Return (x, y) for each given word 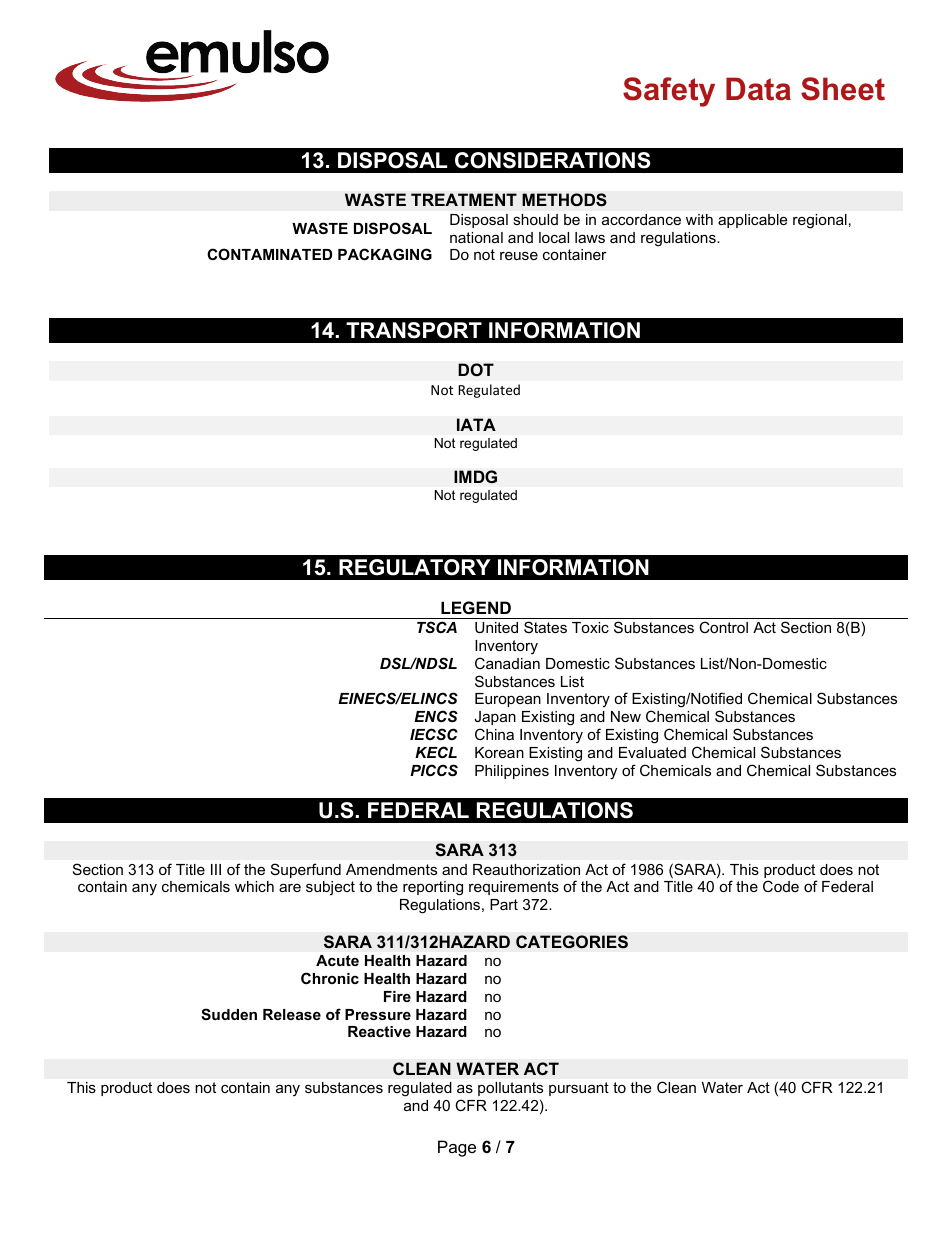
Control (723, 627)
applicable (752, 221)
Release (292, 1014)
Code (781, 886)
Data (758, 89)
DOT (476, 370)
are (290, 887)
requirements (514, 888)
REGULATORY (415, 567)
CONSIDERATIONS (553, 160)
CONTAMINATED (269, 254)
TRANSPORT (414, 330)
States (545, 627)
